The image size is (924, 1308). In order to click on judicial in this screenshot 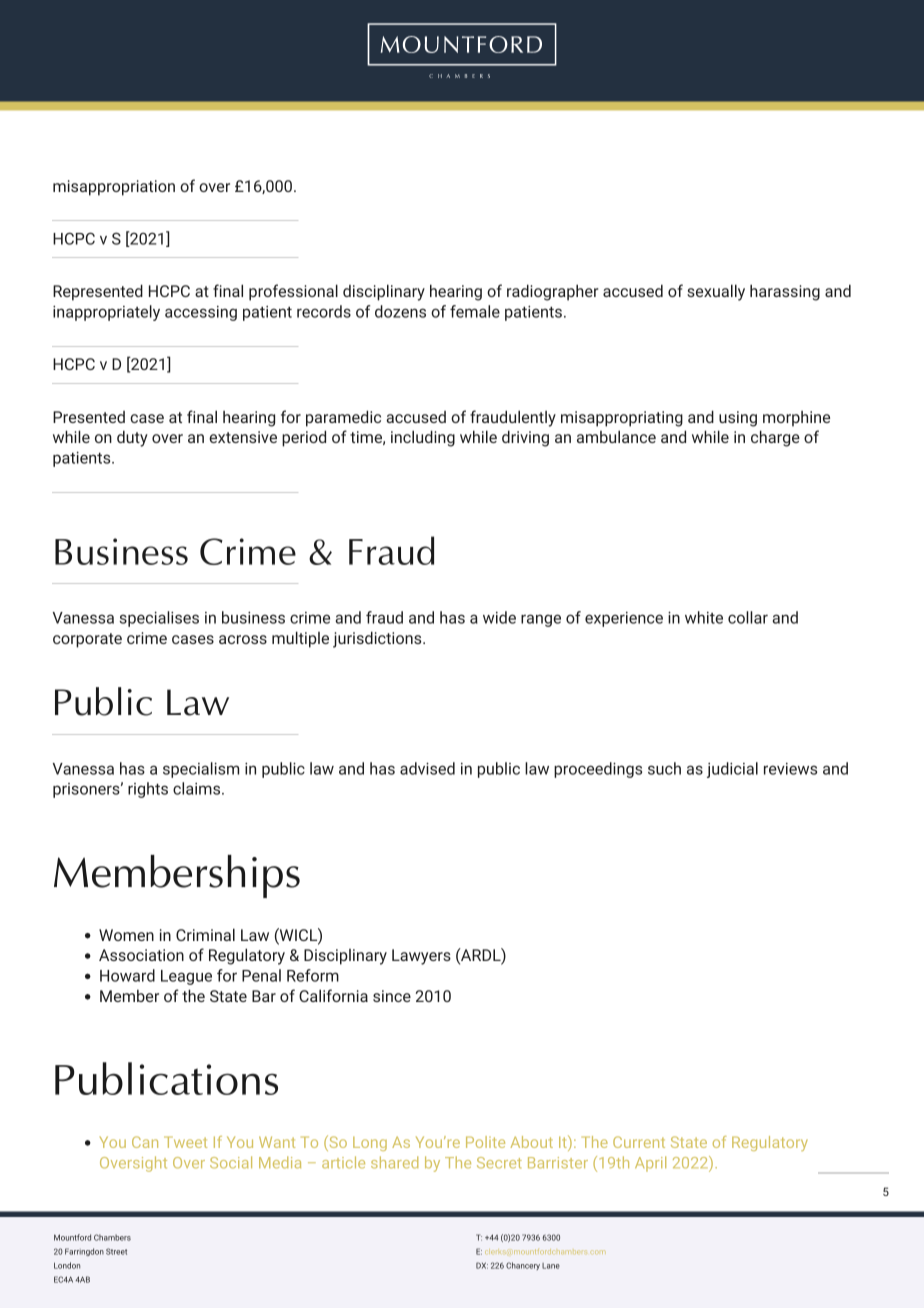, I will do `click(732, 770)`.
